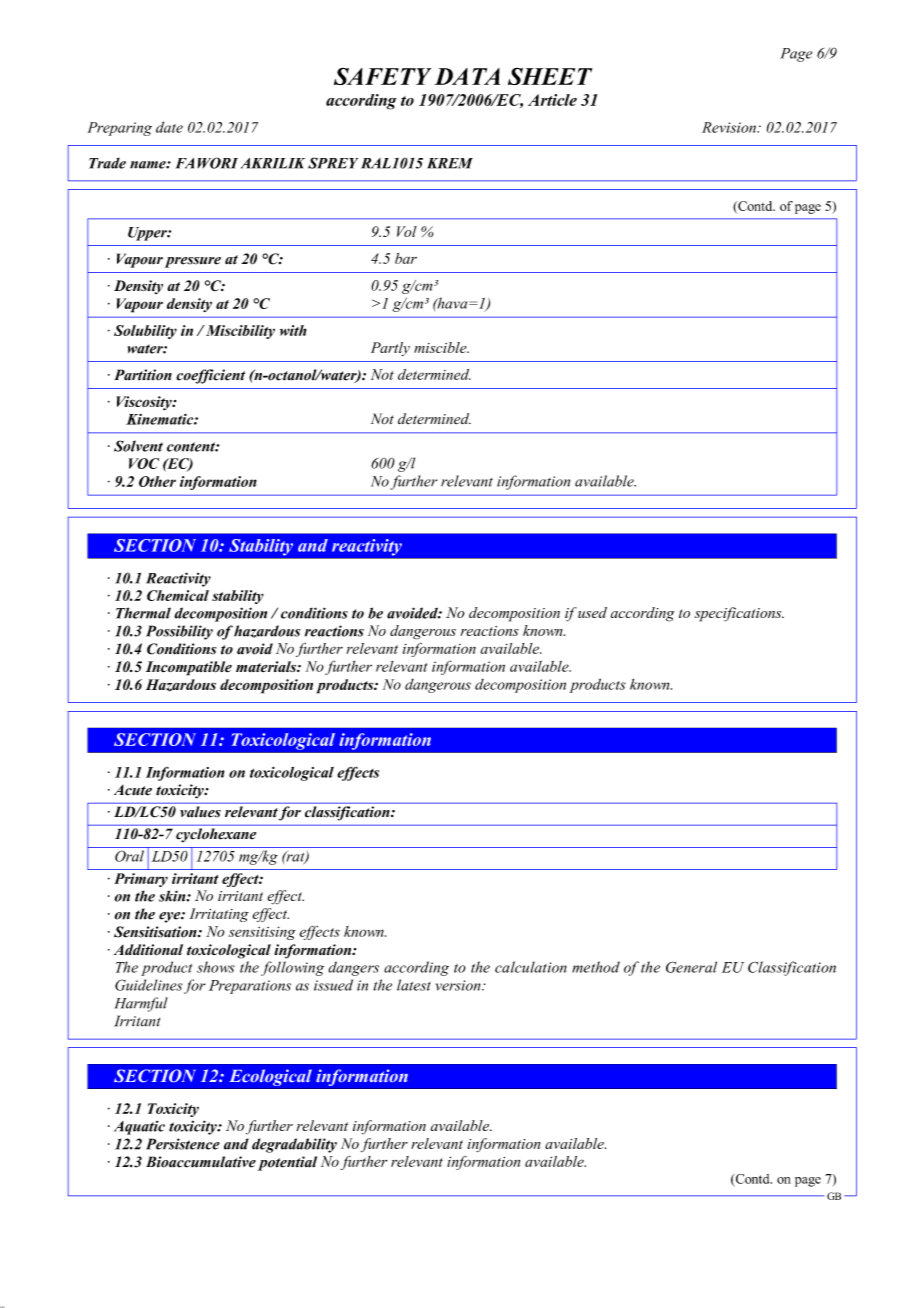  What do you see at coordinates (383, 76) in the image?
I see `SAFETY` at bounding box center [383, 76].
